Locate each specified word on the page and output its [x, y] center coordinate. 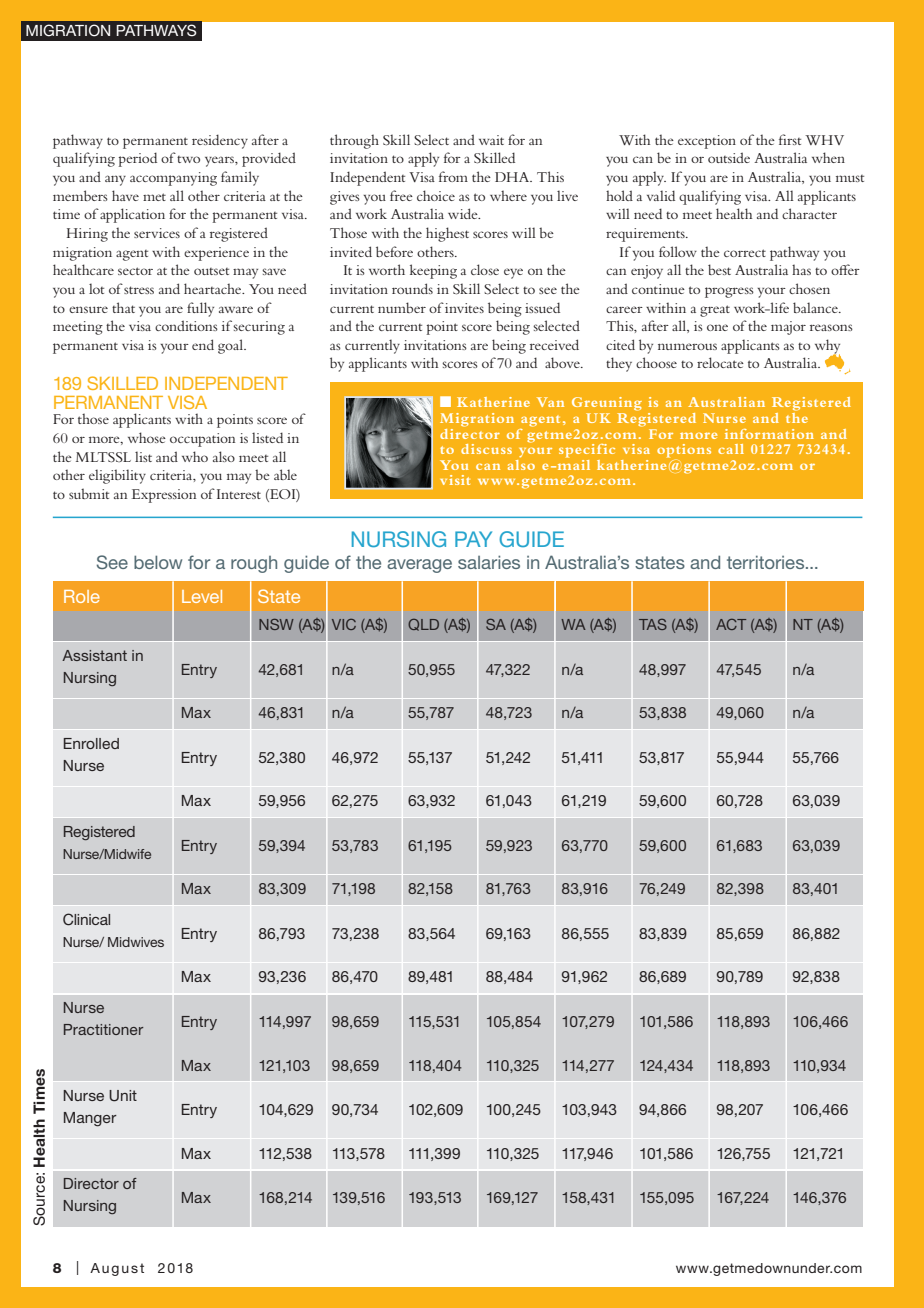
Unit [123, 1096]
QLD [423, 625]
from [453, 176]
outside [729, 157]
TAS [653, 624]
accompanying [173, 179]
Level [202, 596]
